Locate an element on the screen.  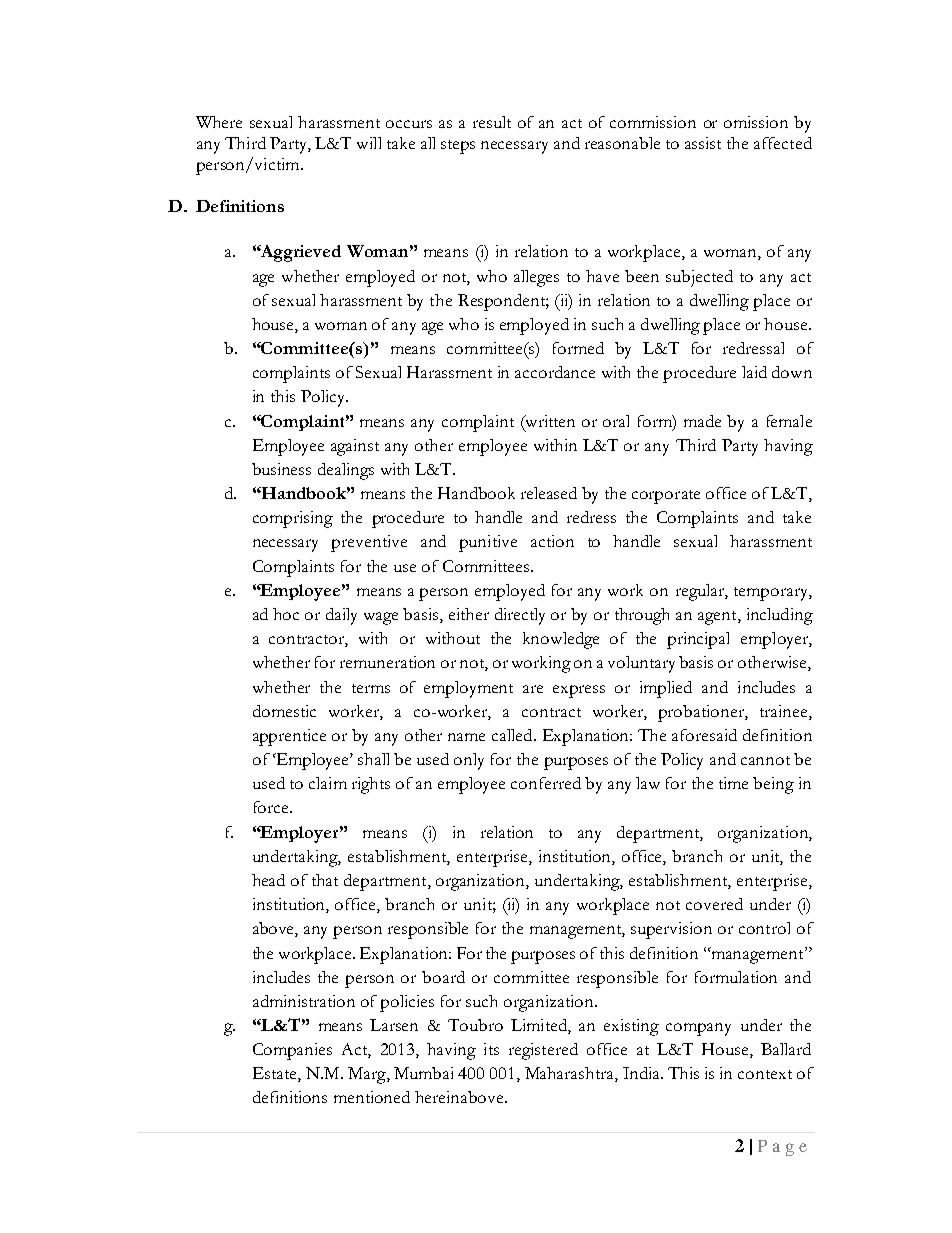
assist is located at coordinates (703, 143).
